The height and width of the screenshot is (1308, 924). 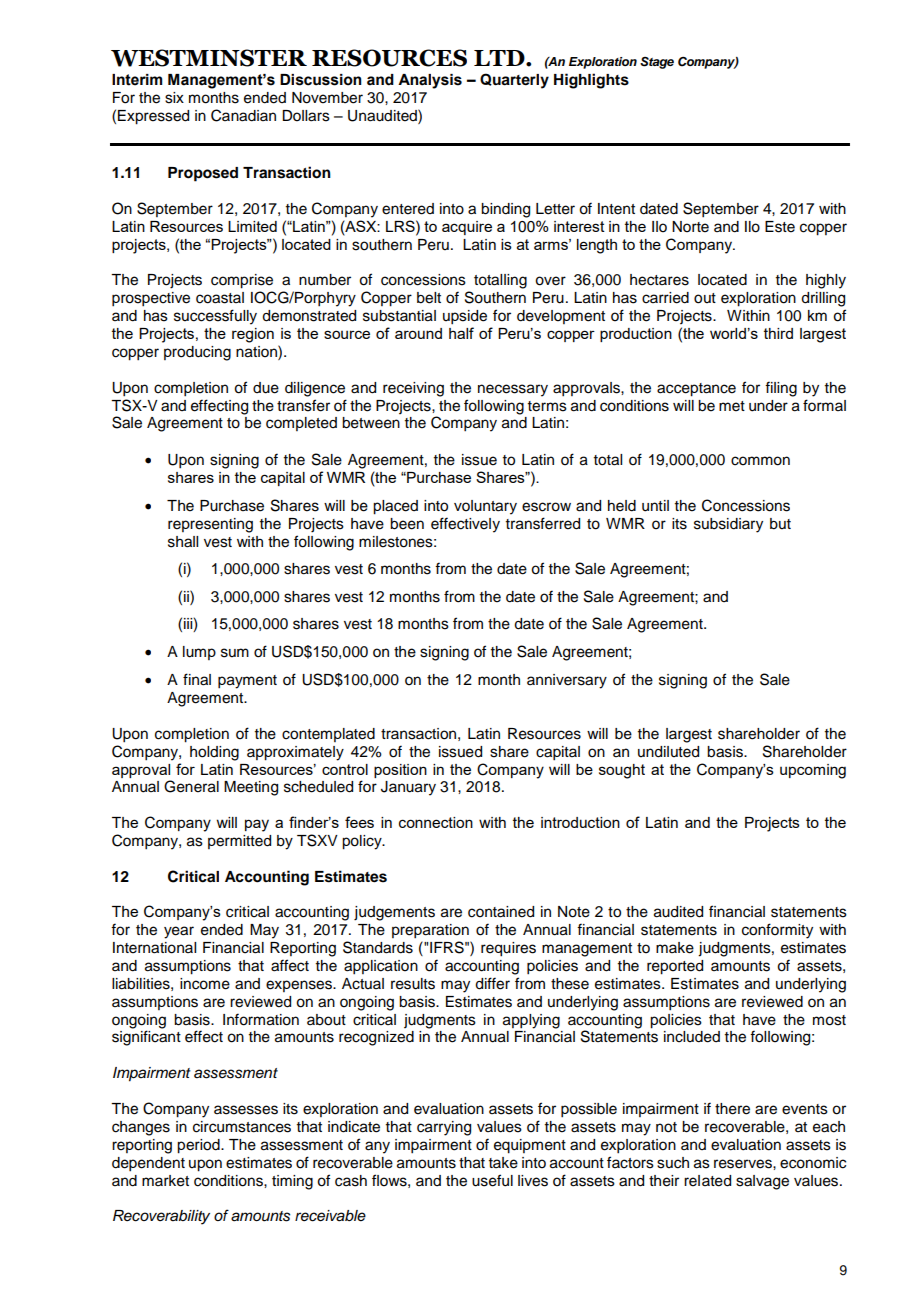 I want to click on subsidiary, so click(x=728, y=525).
